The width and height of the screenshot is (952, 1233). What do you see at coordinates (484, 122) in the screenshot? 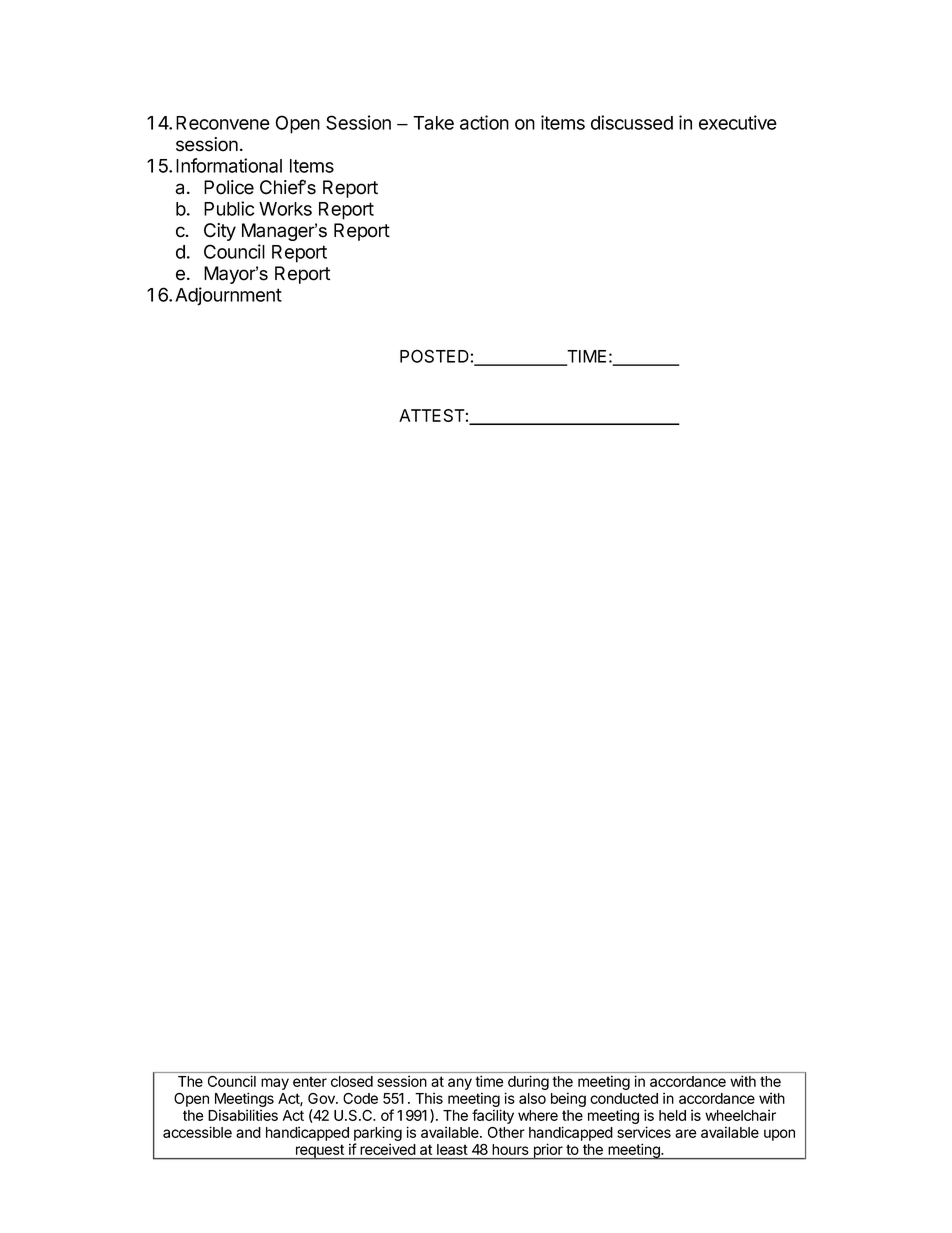
I see `action` at bounding box center [484, 122].
